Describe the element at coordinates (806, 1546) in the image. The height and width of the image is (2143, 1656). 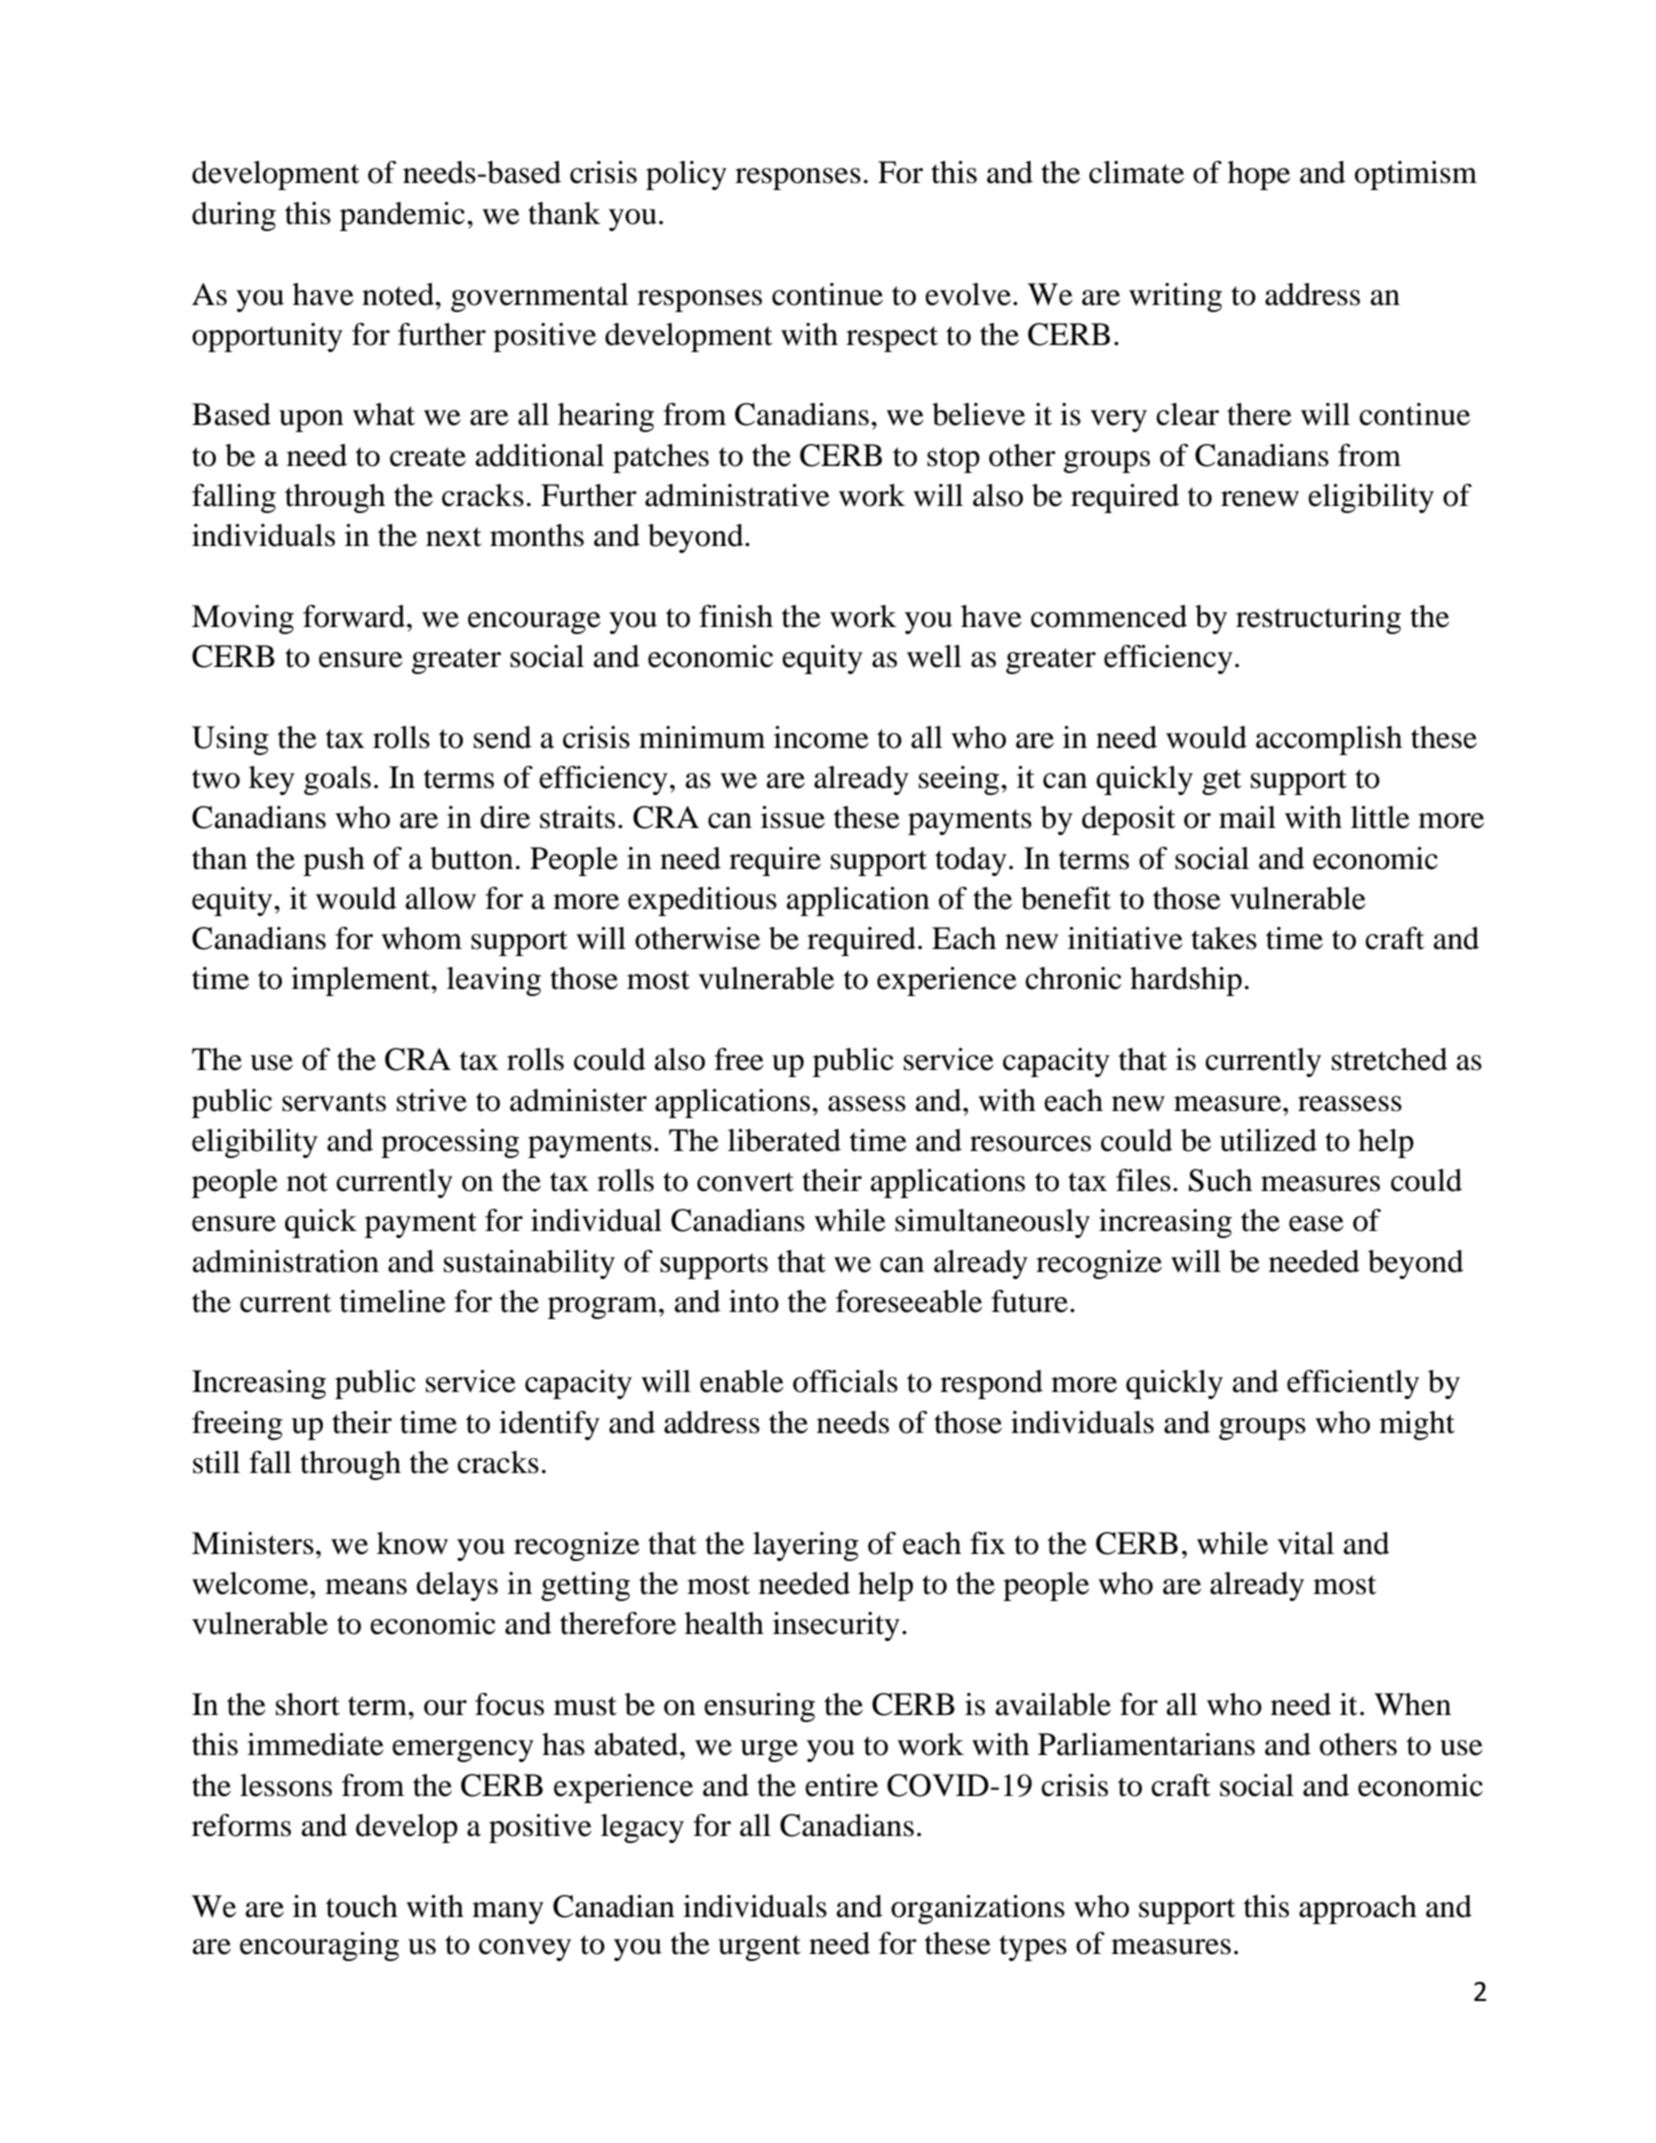
I see `layering` at that location.
